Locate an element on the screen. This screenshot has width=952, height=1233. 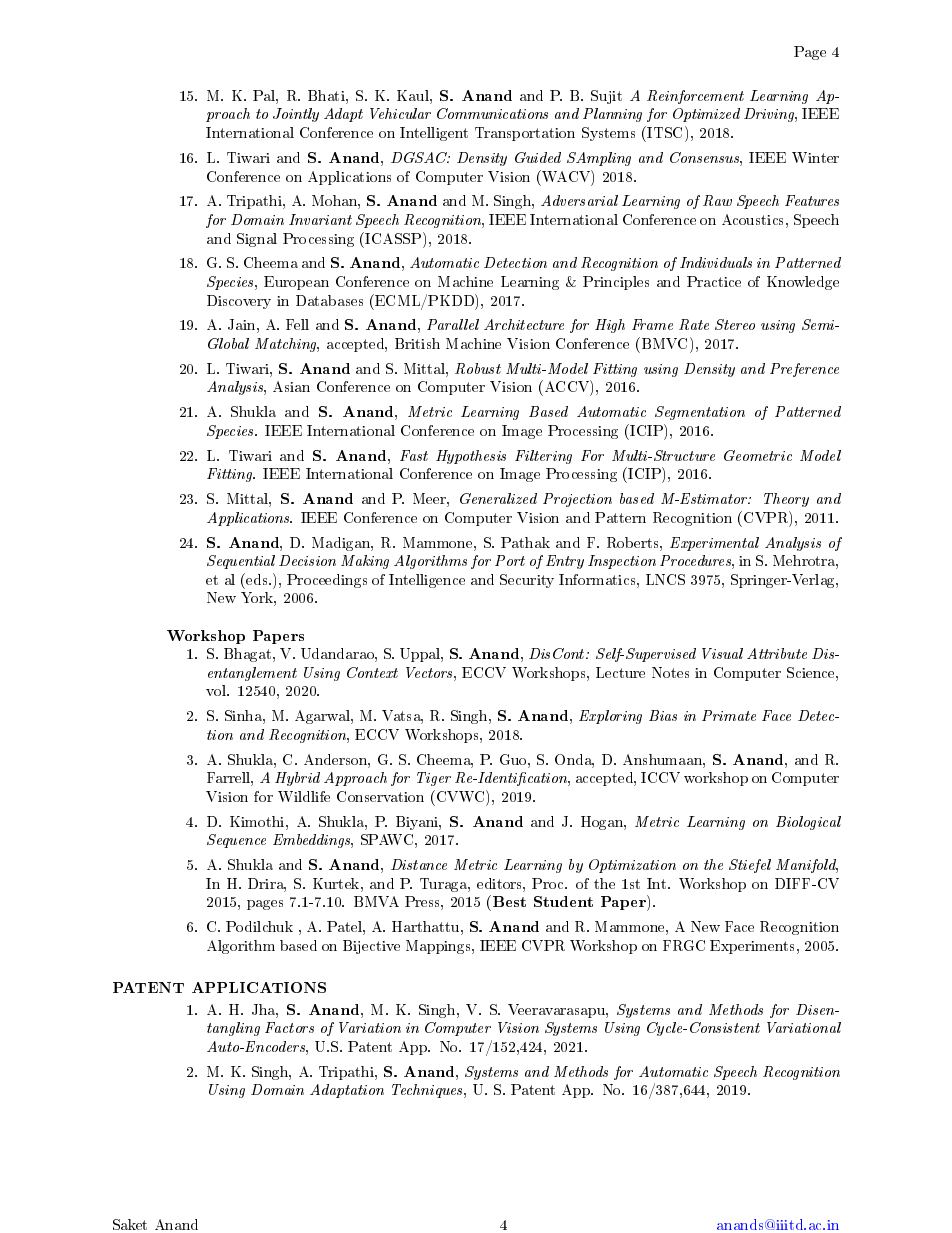
Asian is located at coordinates (291, 386).
